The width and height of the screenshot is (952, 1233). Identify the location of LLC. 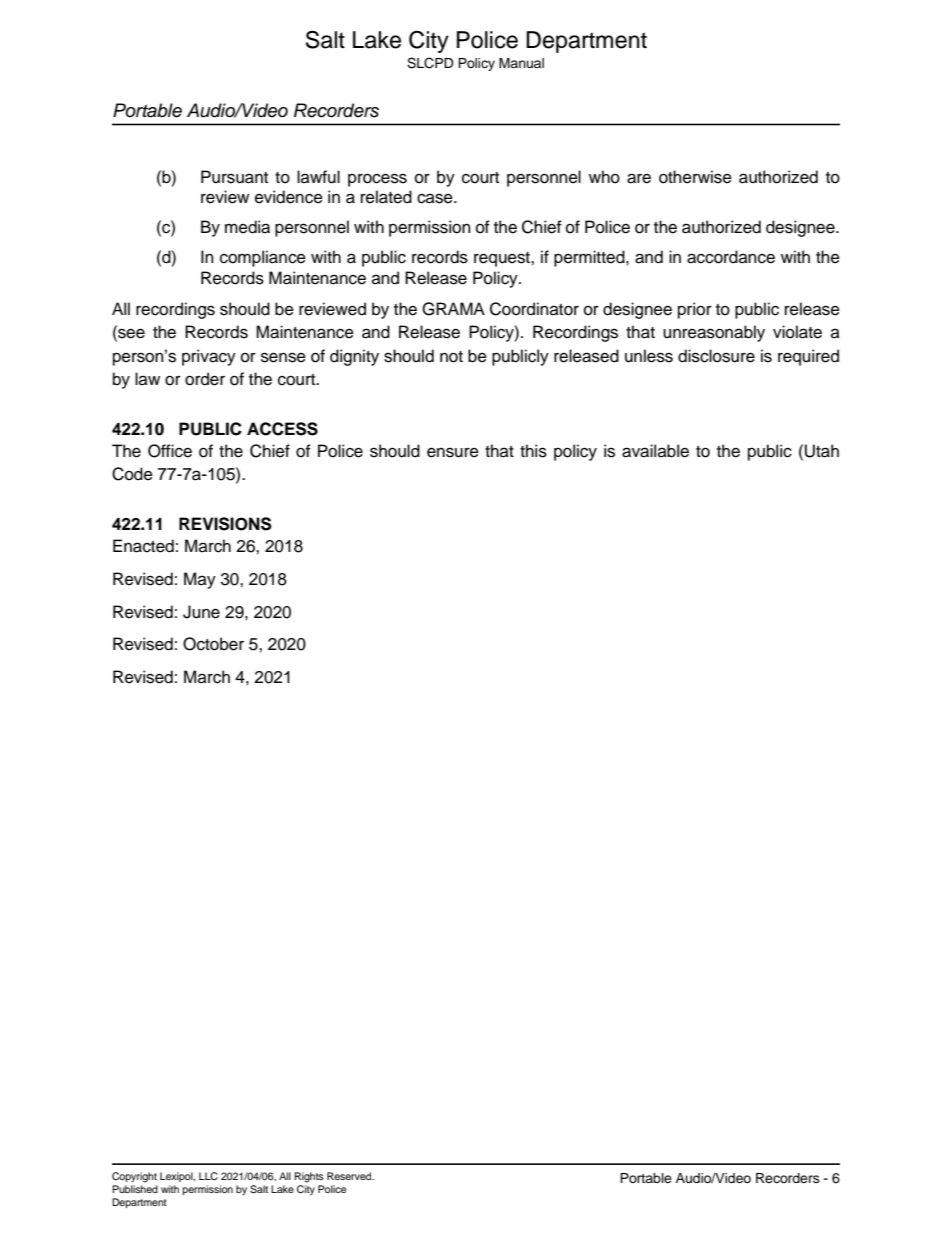
(208, 1176).
